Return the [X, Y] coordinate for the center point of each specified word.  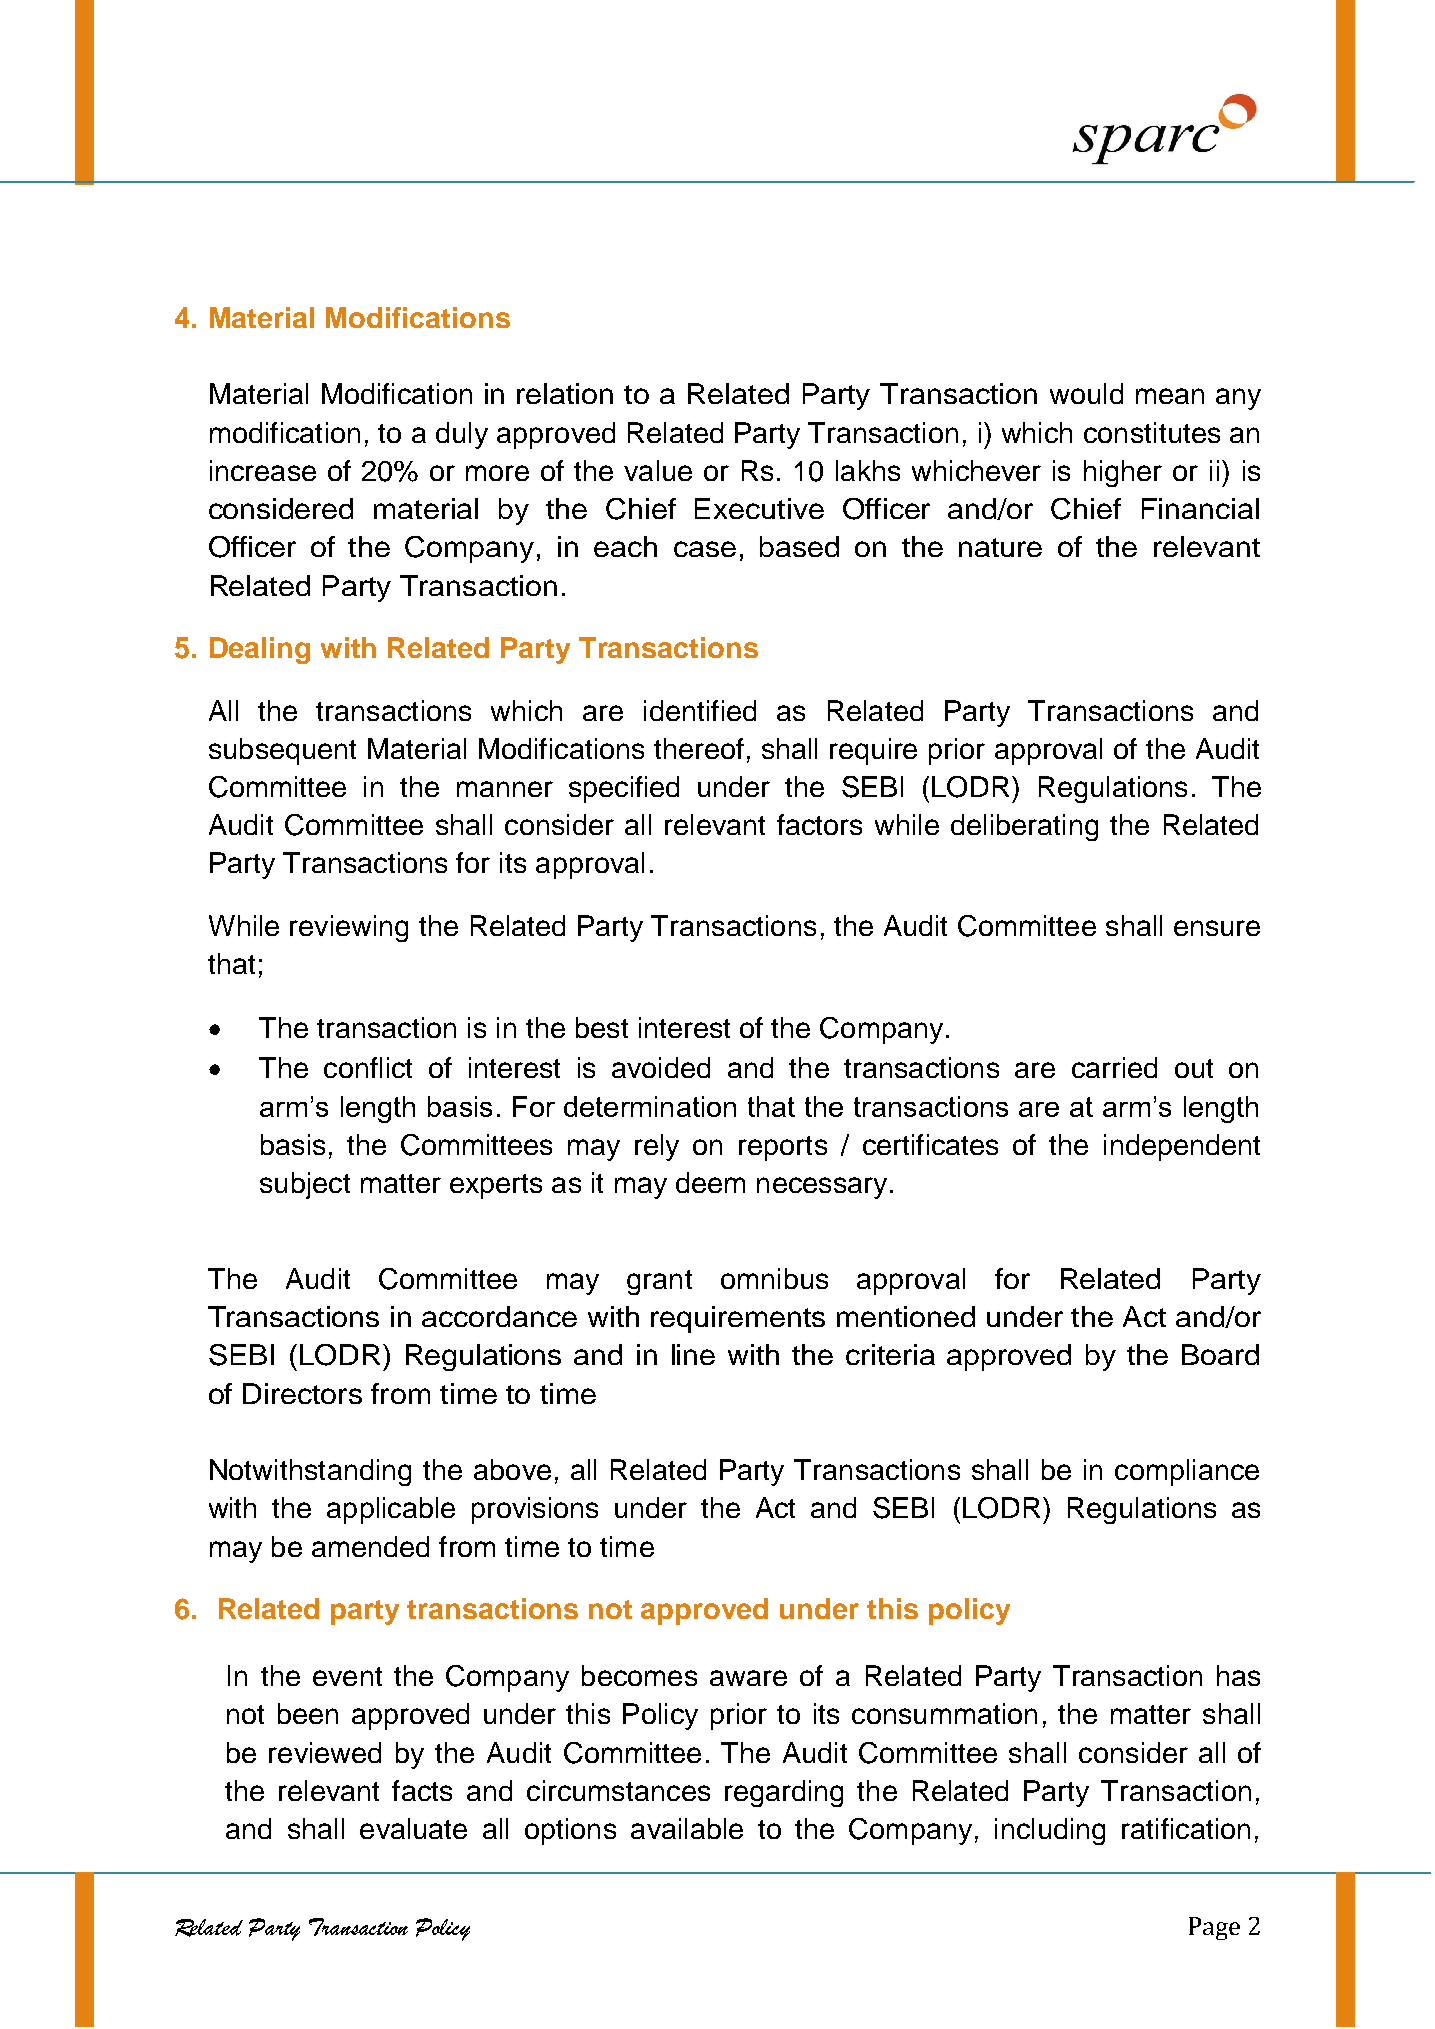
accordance [499, 1316]
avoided [661, 1067]
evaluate [413, 1828]
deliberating [1024, 827]
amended [370, 1546]
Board [1220, 1354]
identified [700, 710]
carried [1114, 1067]
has [1238, 1675]
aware [748, 1678]
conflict [368, 1067]
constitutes [1152, 432]
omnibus [774, 1278]
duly [462, 435]
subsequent [282, 751]
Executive [759, 508]
